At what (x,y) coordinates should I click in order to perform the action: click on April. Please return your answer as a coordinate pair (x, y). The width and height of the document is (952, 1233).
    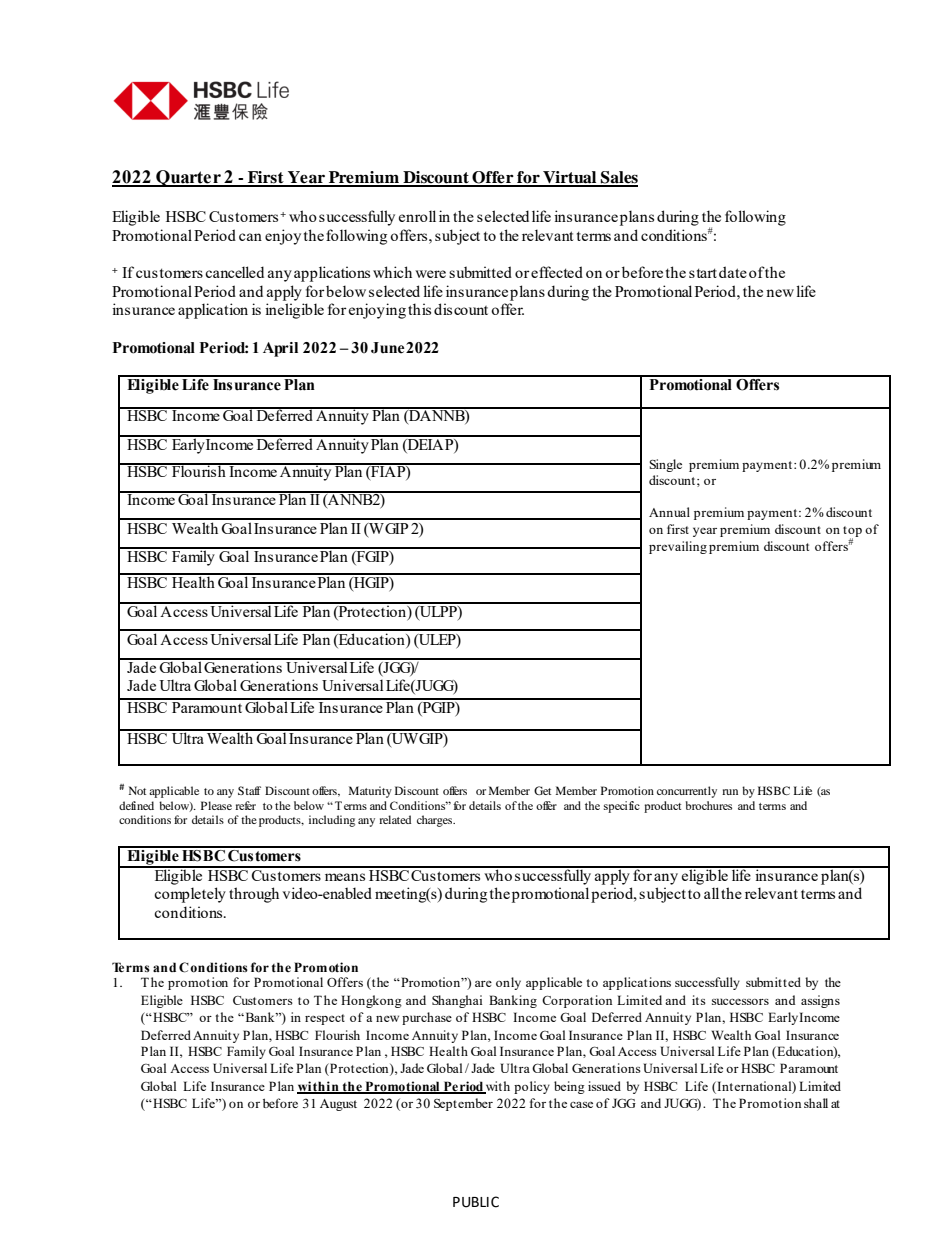
    Looking at the image, I should click on (280, 349).
